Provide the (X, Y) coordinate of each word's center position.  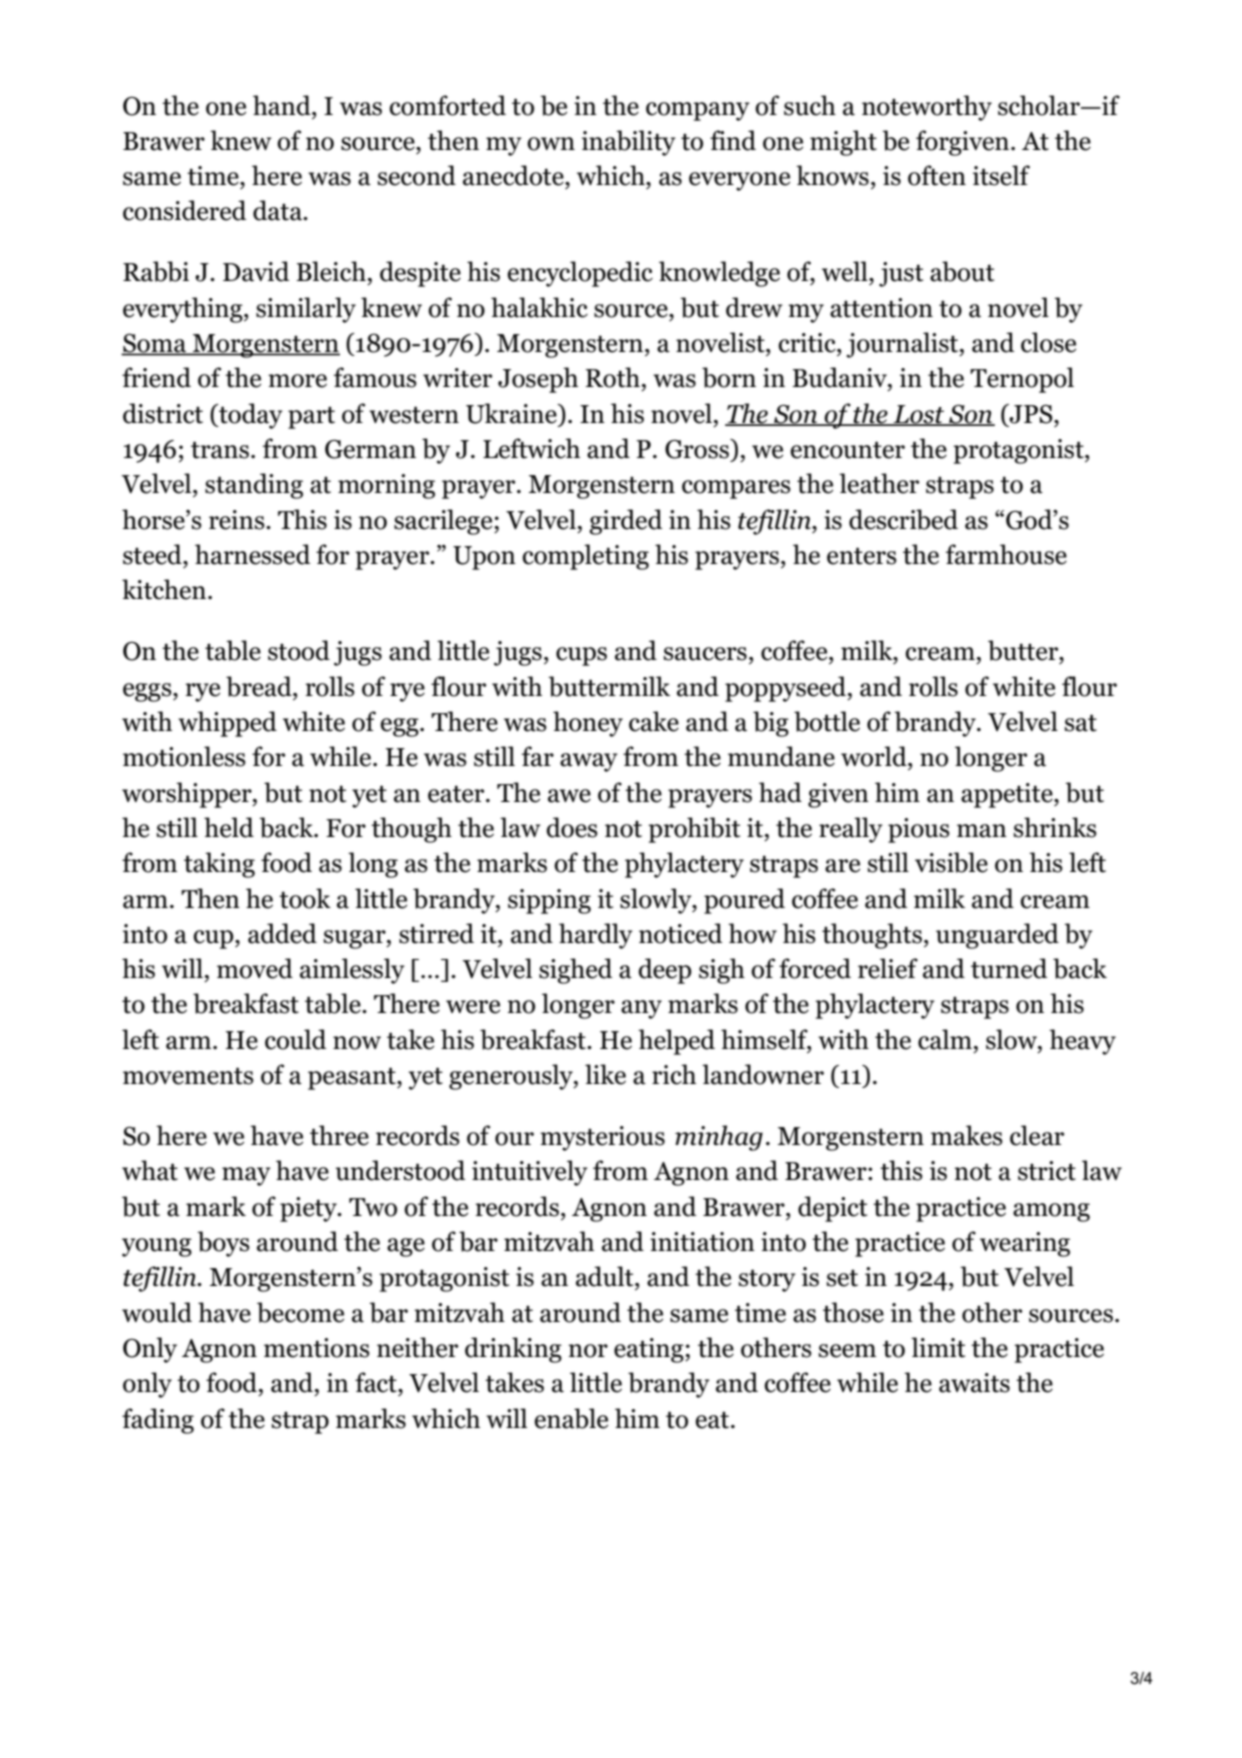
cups (581, 656)
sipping (549, 901)
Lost (919, 415)
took (305, 898)
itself (1001, 175)
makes (967, 1135)
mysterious (602, 1138)
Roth (612, 377)
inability (629, 143)
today (250, 416)
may (246, 1176)
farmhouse (1006, 554)
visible (951, 862)
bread (260, 686)
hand (283, 105)
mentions (317, 1348)
